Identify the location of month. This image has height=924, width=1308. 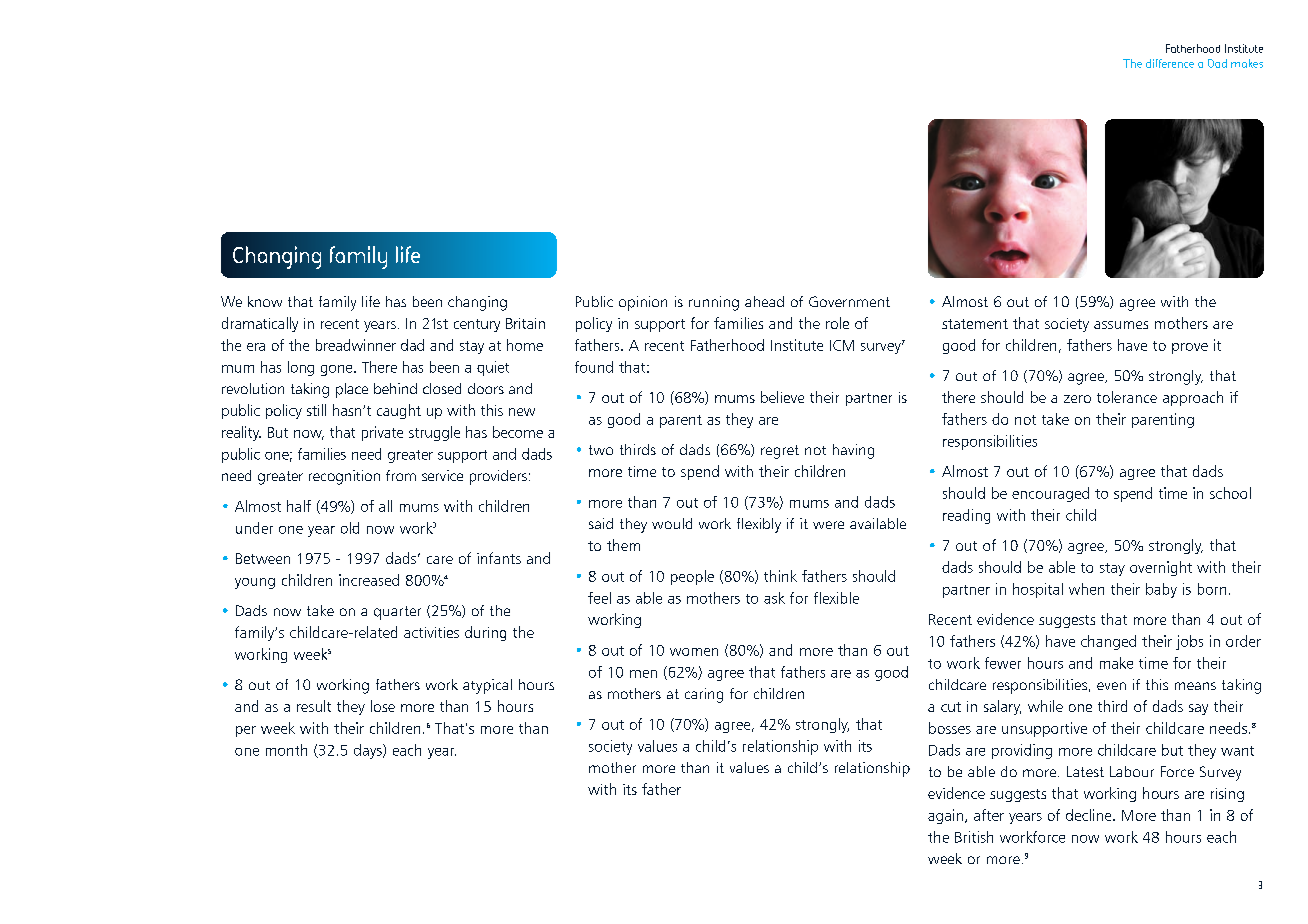
(286, 750).
